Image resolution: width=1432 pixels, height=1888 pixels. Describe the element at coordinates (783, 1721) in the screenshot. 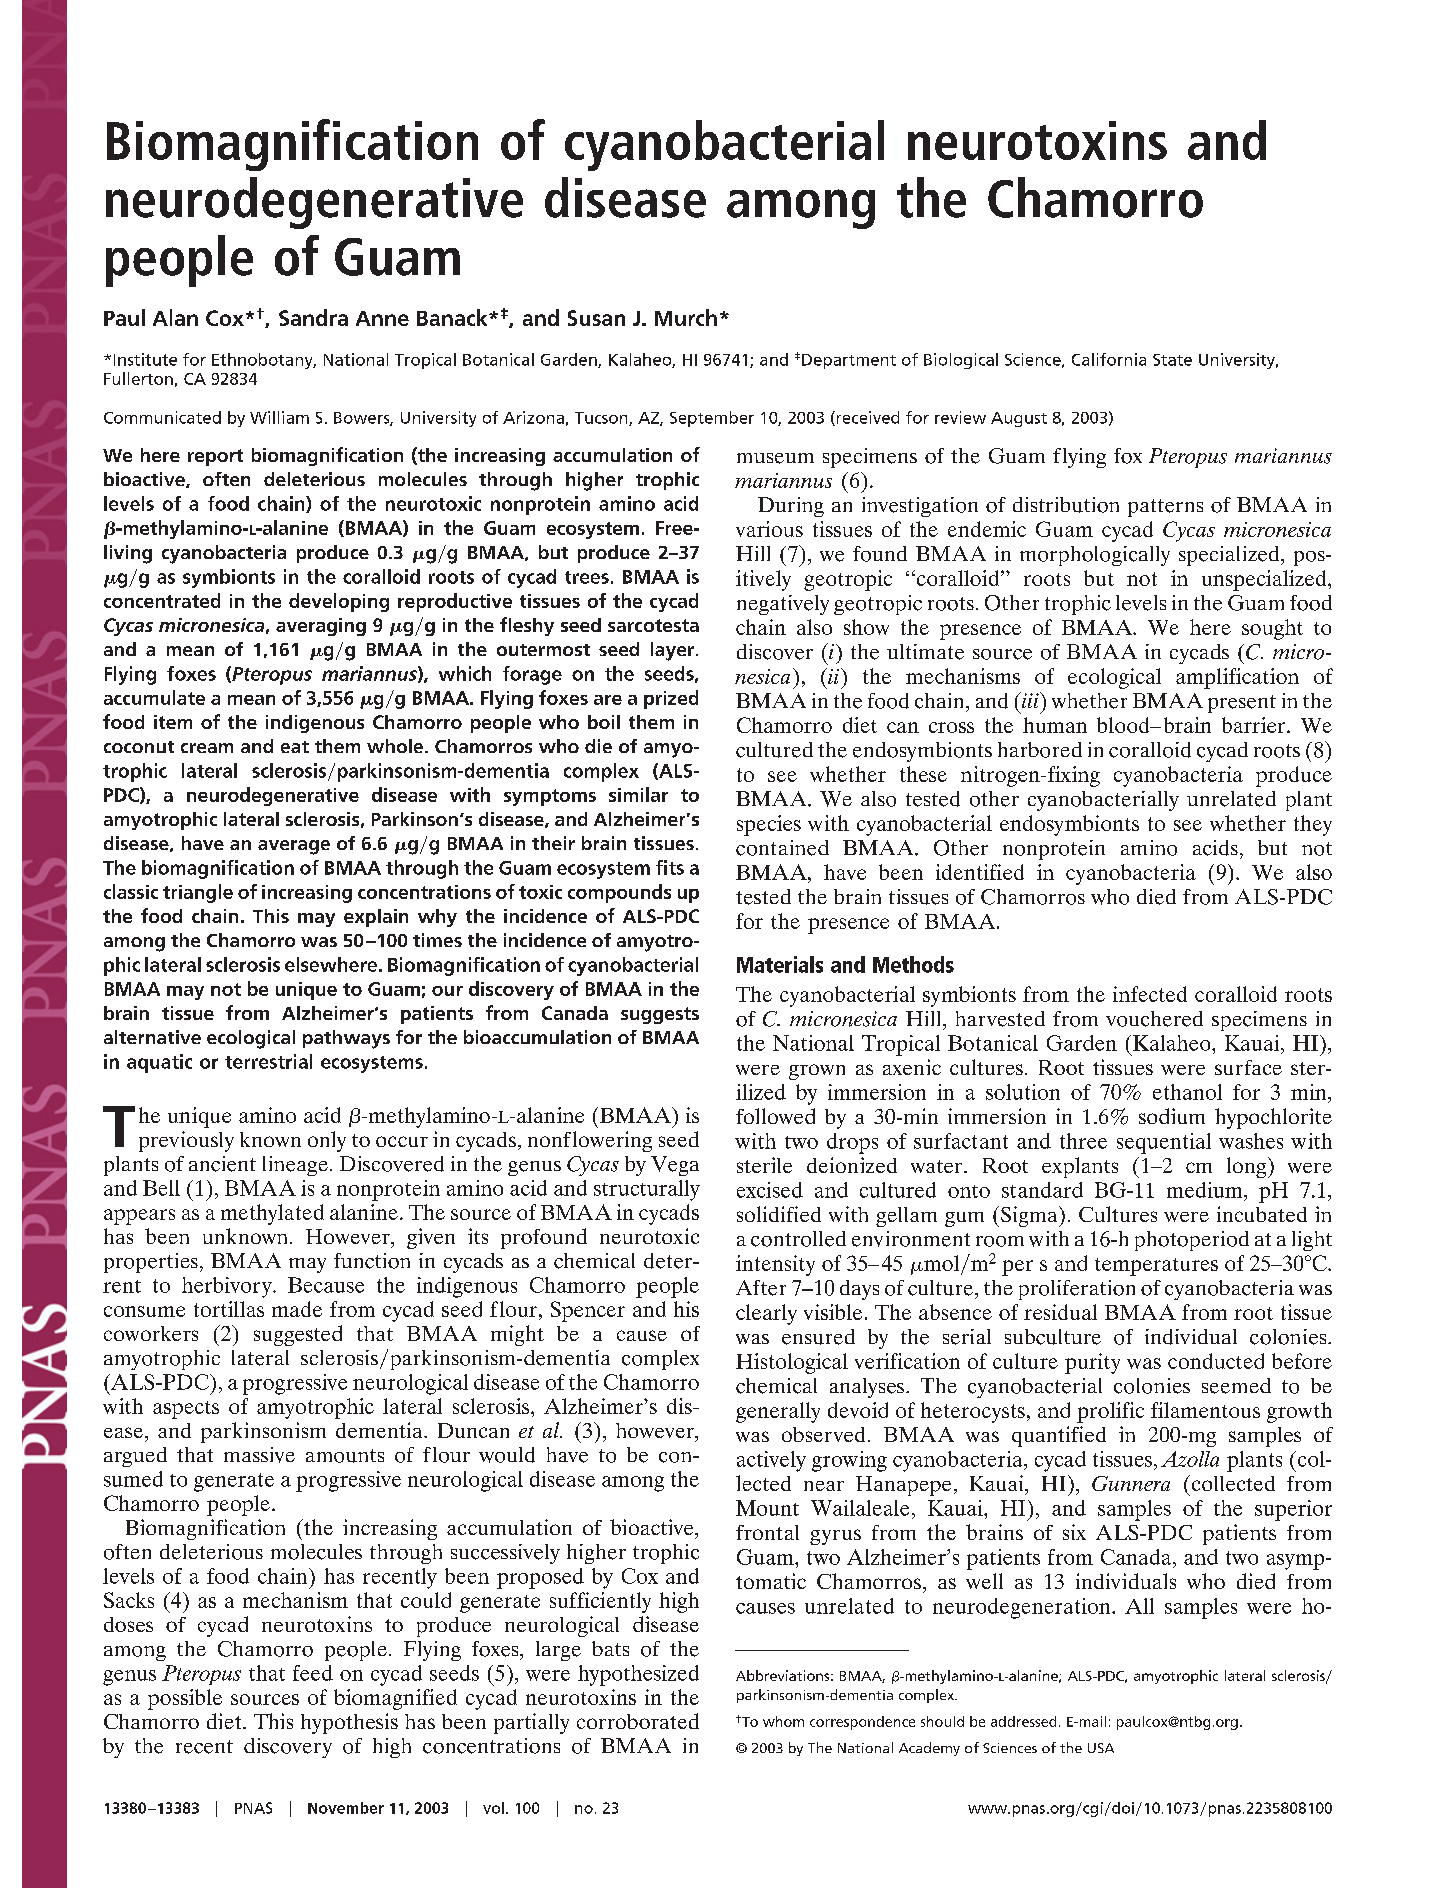

I see `whom` at that location.
